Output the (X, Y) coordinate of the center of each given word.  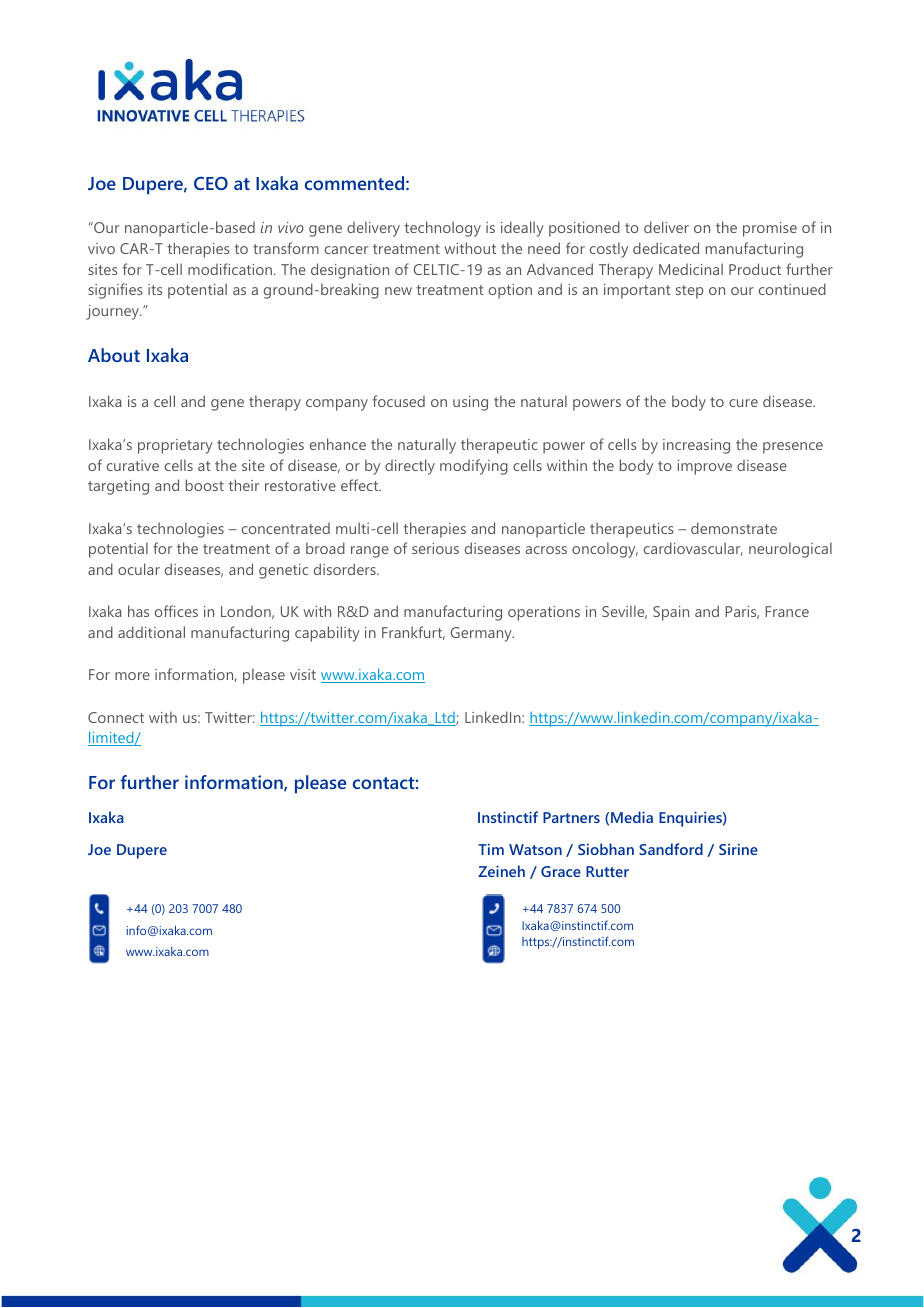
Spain (671, 613)
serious (435, 548)
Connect (116, 717)
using (470, 403)
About (114, 355)
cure (743, 403)
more (132, 676)
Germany (482, 634)
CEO (211, 183)
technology (442, 229)
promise (770, 229)
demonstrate (734, 528)
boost (205, 485)
